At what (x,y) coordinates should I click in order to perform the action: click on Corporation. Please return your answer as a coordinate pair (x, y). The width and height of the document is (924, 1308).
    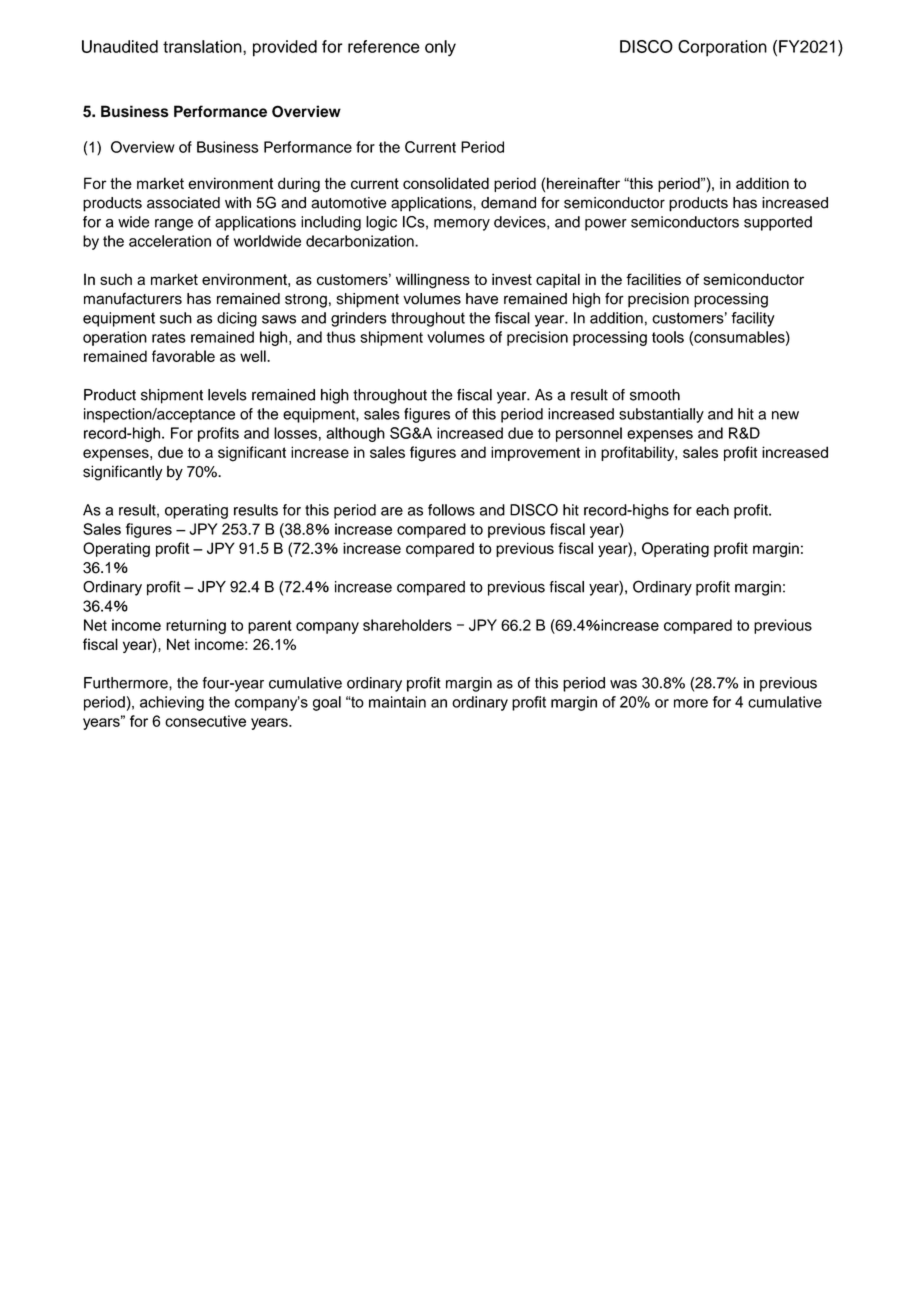
    Looking at the image, I should click on (722, 48).
